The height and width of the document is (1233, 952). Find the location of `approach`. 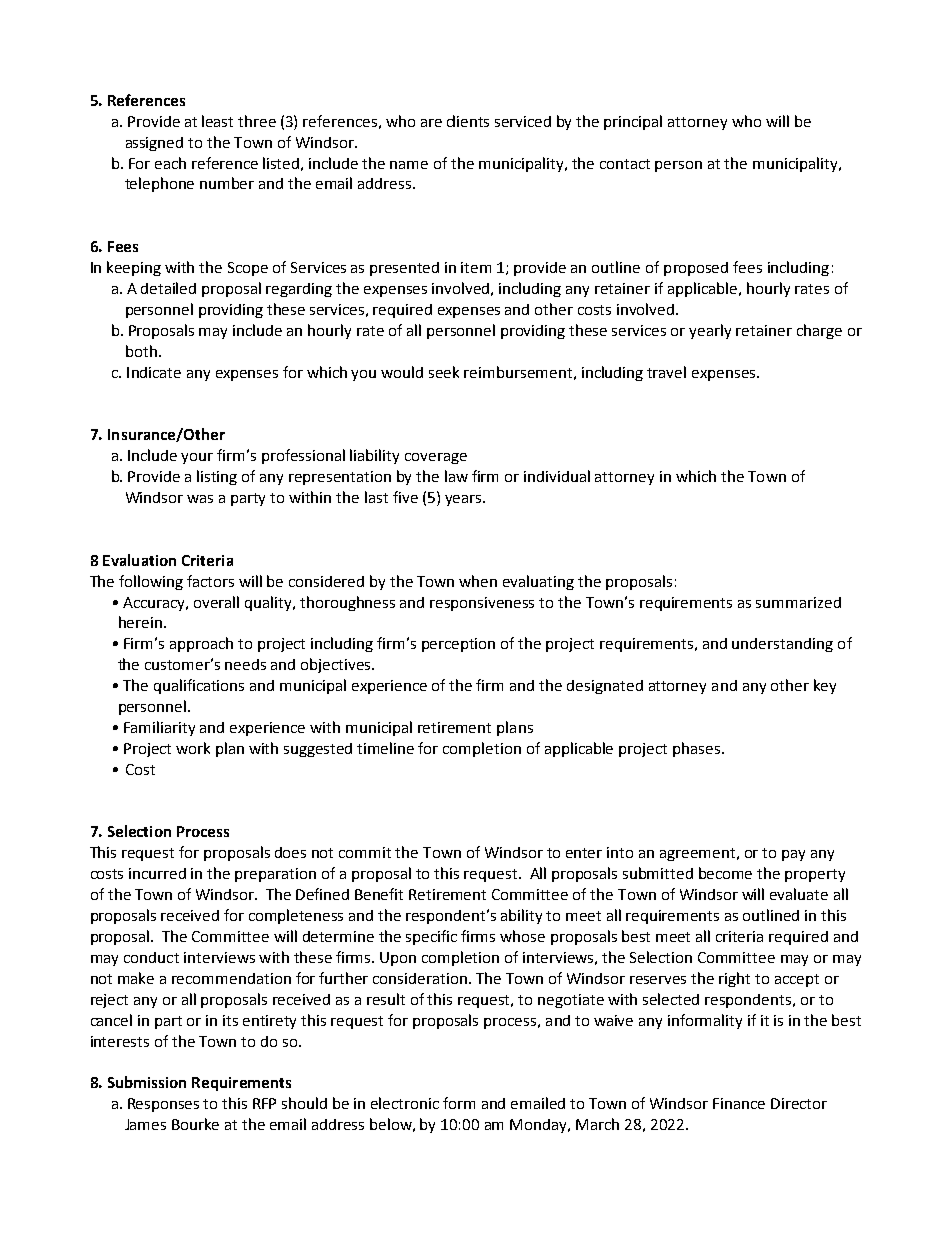

approach is located at coordinates (201, 644).
